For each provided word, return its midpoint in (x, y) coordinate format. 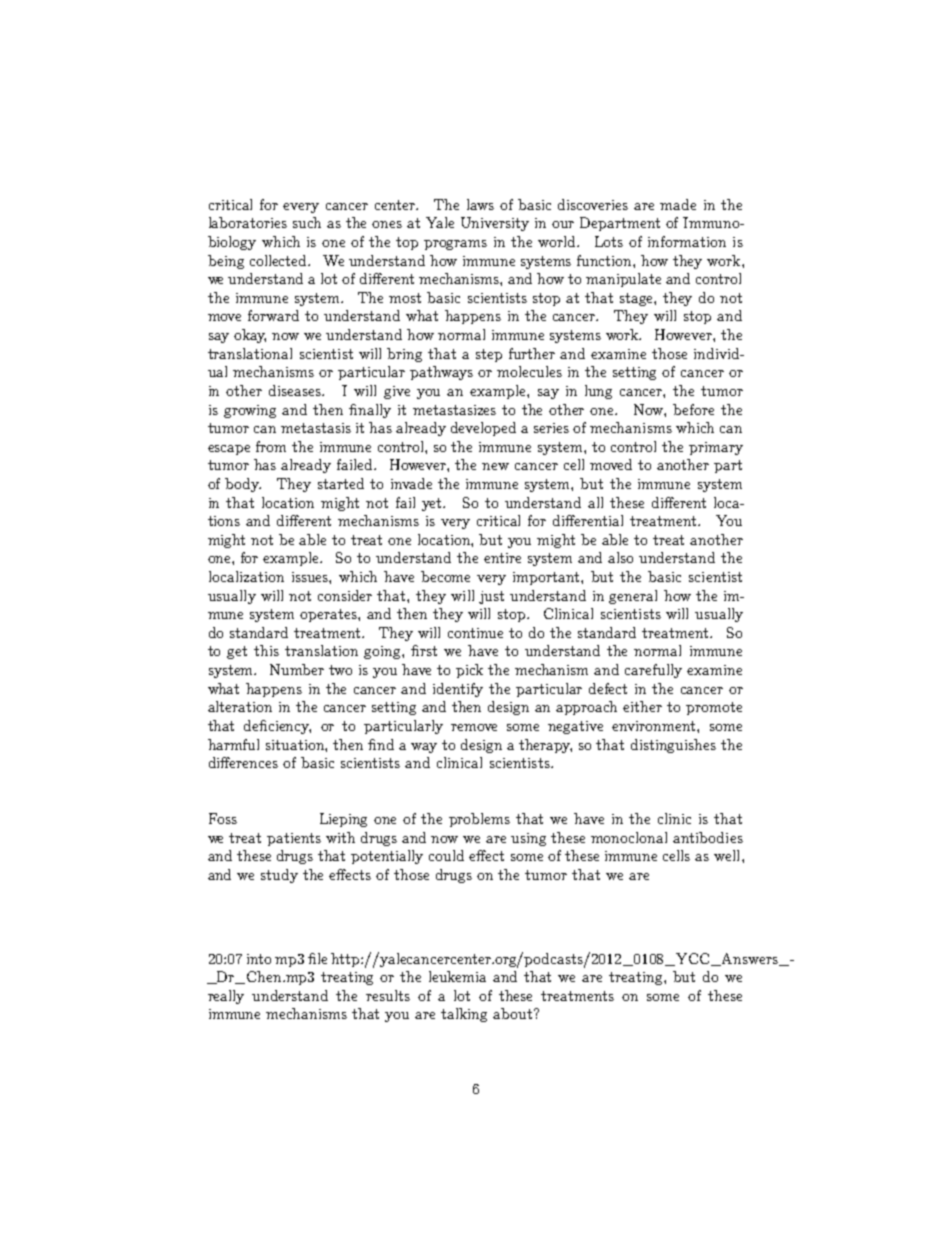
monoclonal (629, 837)
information (687, 241)
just (491, 597)
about (512, 1013)
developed (483, 429)
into (259, 959)
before (693, 409)
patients (294, 839)
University (495, 224)
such (307, 222)
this (266, 650)
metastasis (316, 428)
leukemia (457, 976)
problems (479, 820)
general (633, 597)
